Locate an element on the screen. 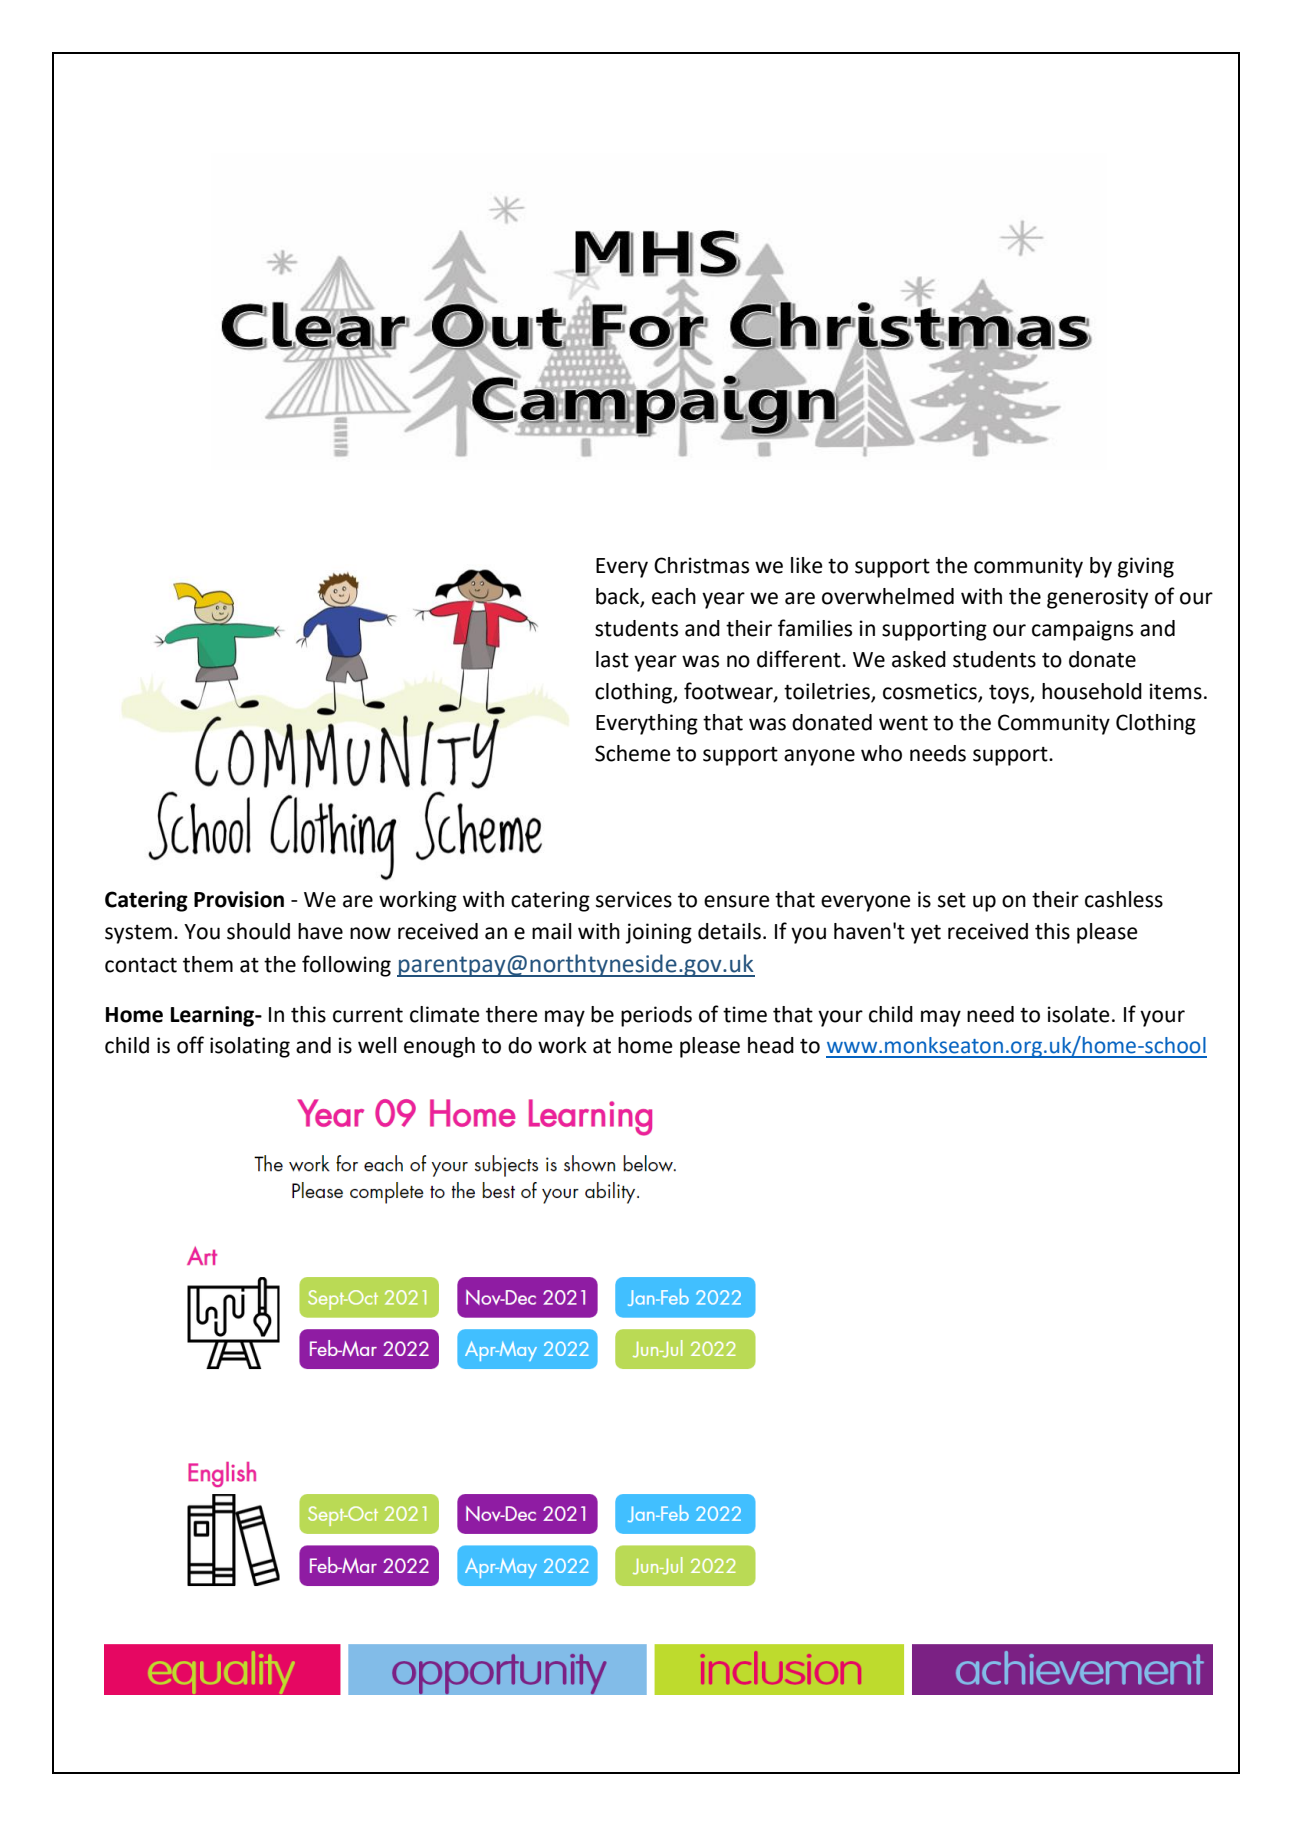  Scheme is located at coordinates (633, 753).
